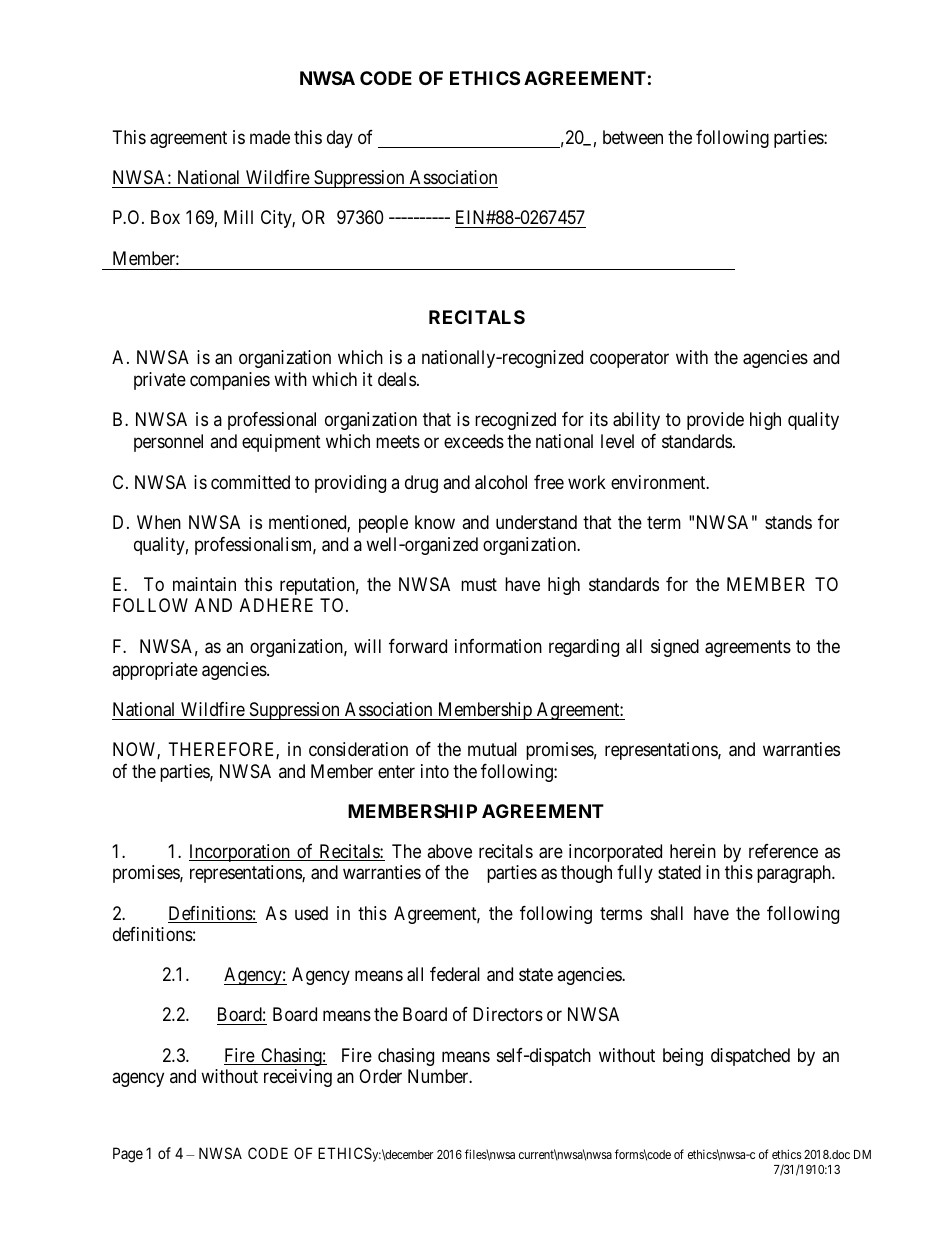  I want to click on know, so click(435, 522).
